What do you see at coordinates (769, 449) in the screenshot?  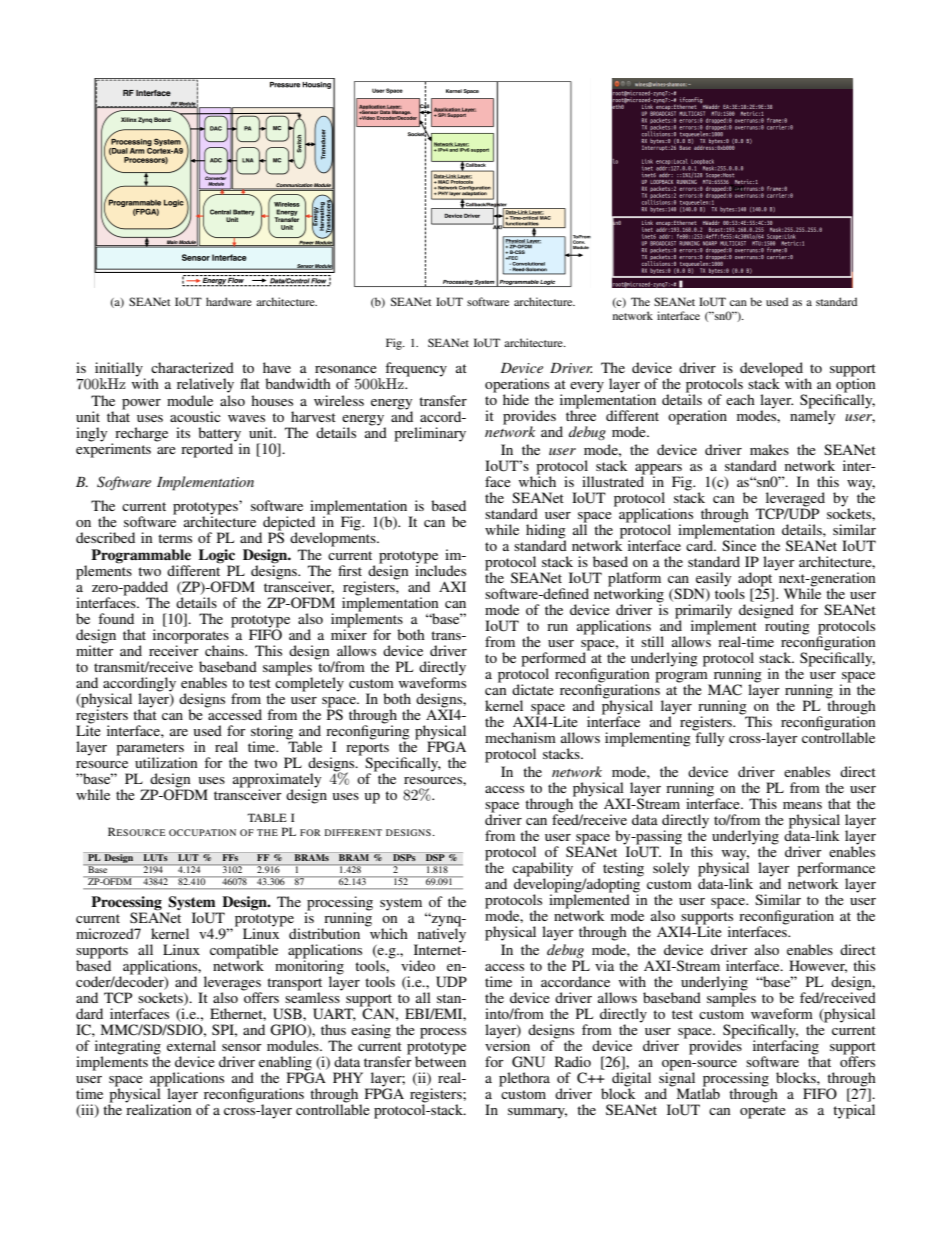 I see `makes` at bounding box center [769, 449].
